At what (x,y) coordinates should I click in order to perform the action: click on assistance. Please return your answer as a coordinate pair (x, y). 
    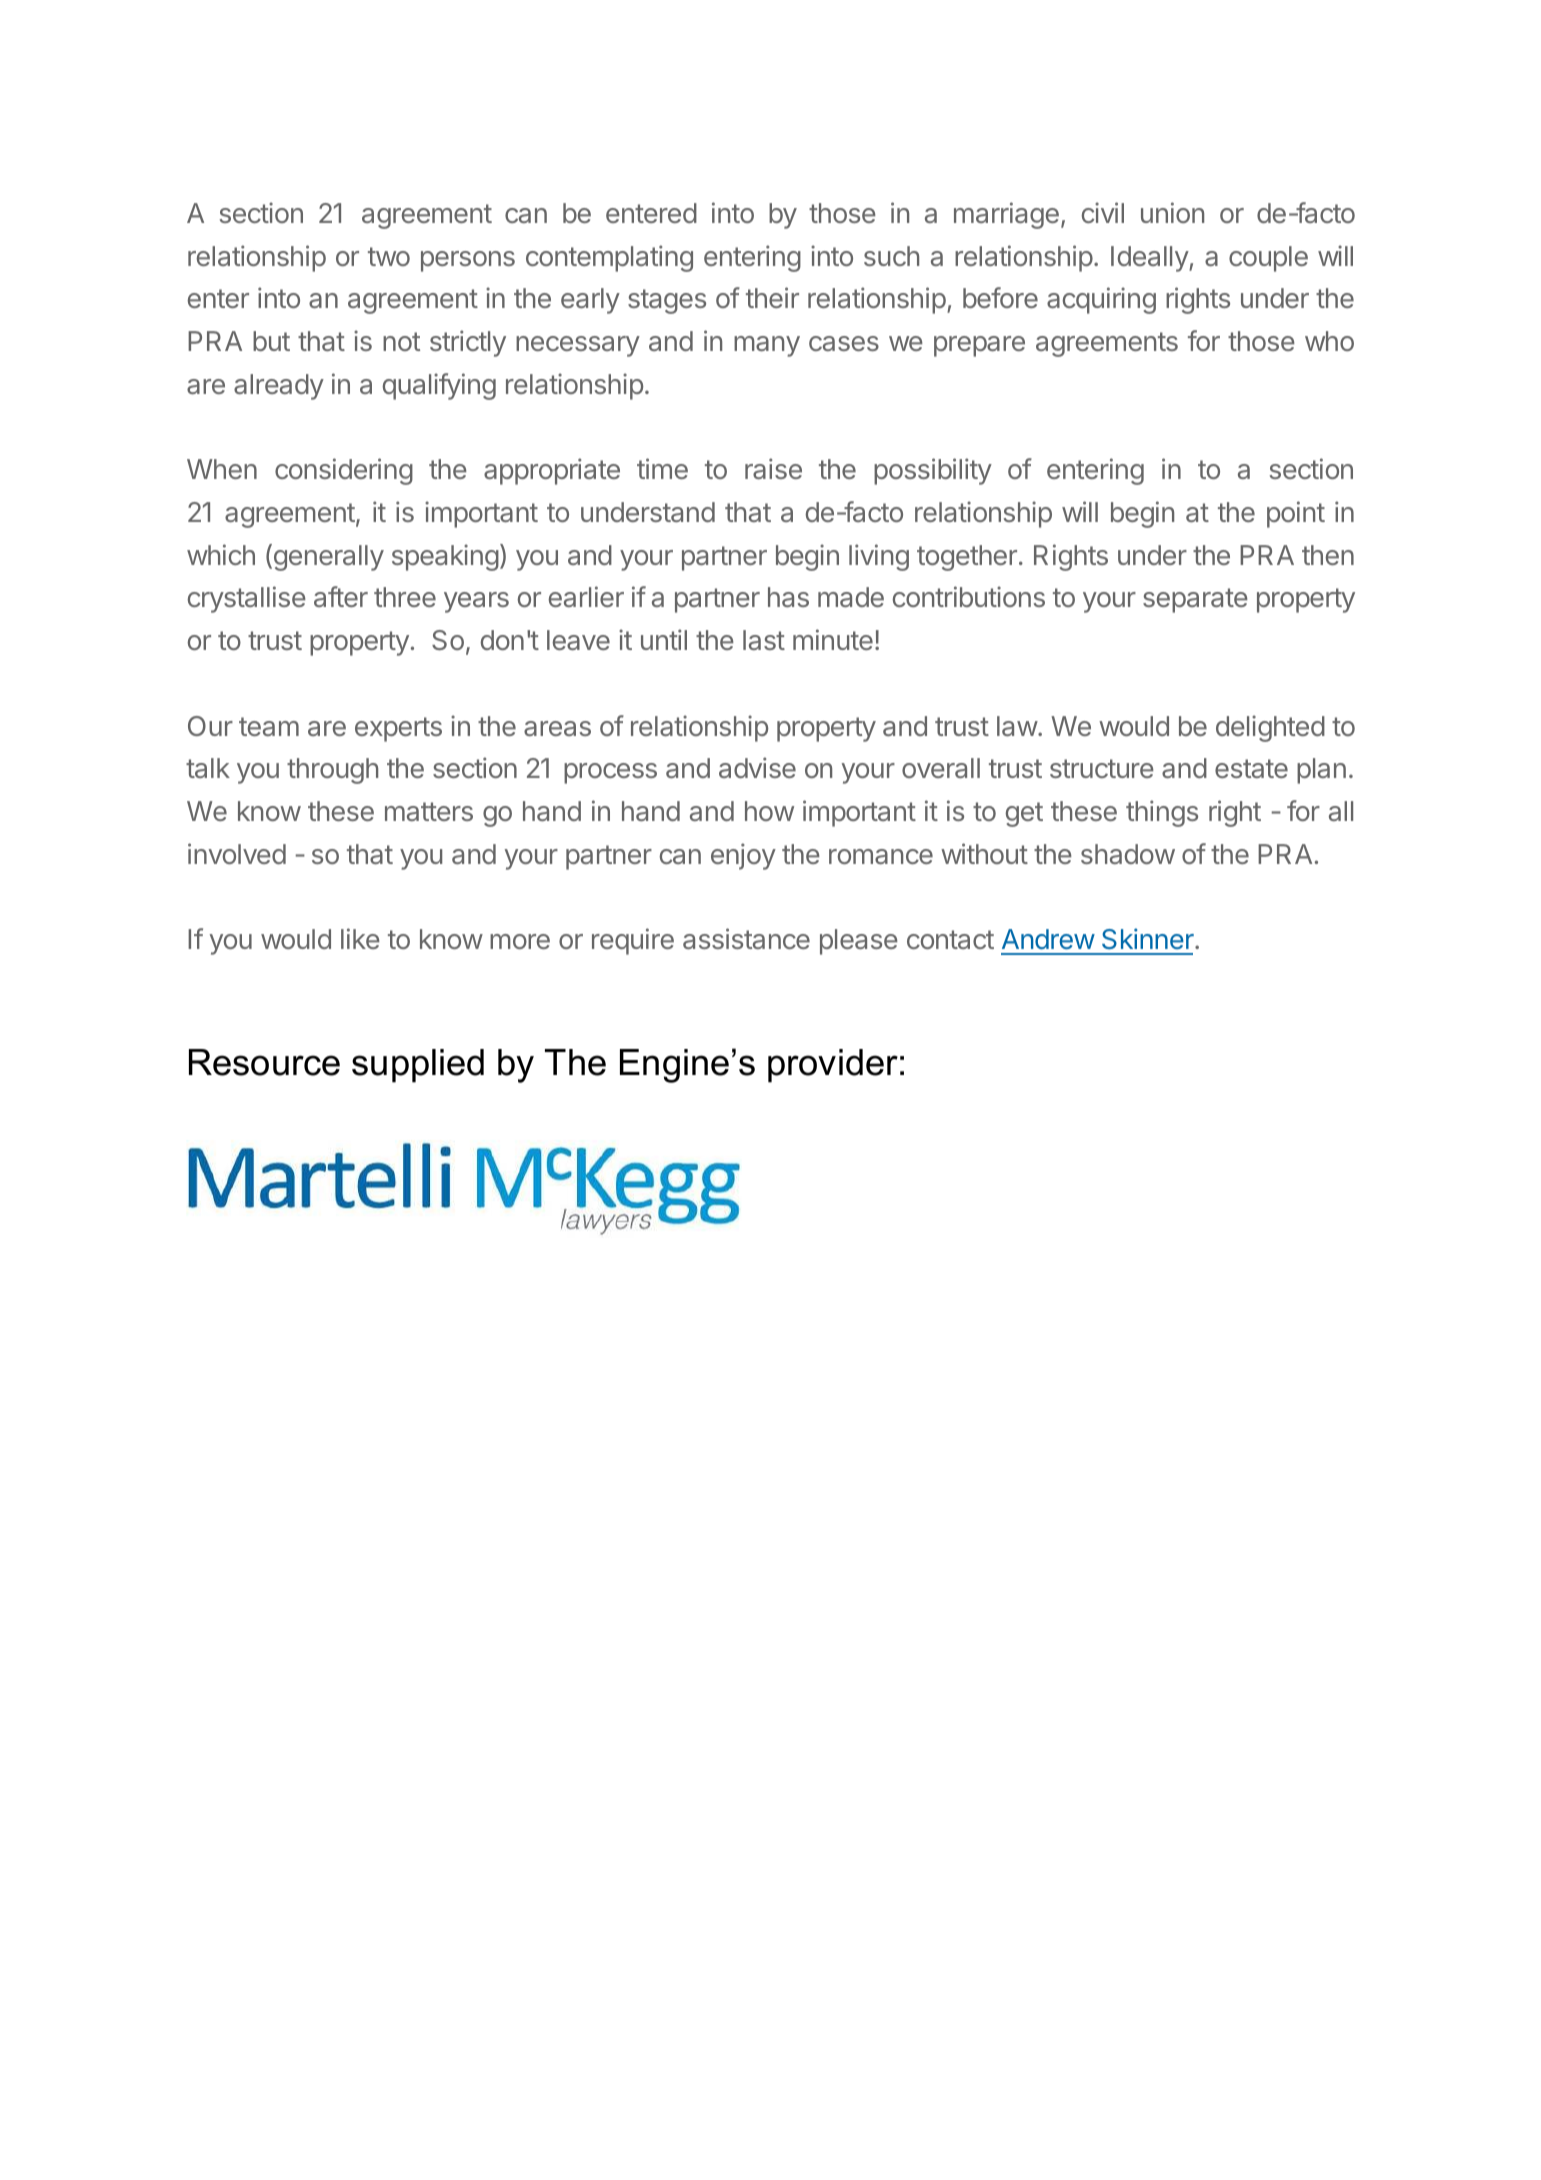
    Looking at the image, I should click on (746, 938).
